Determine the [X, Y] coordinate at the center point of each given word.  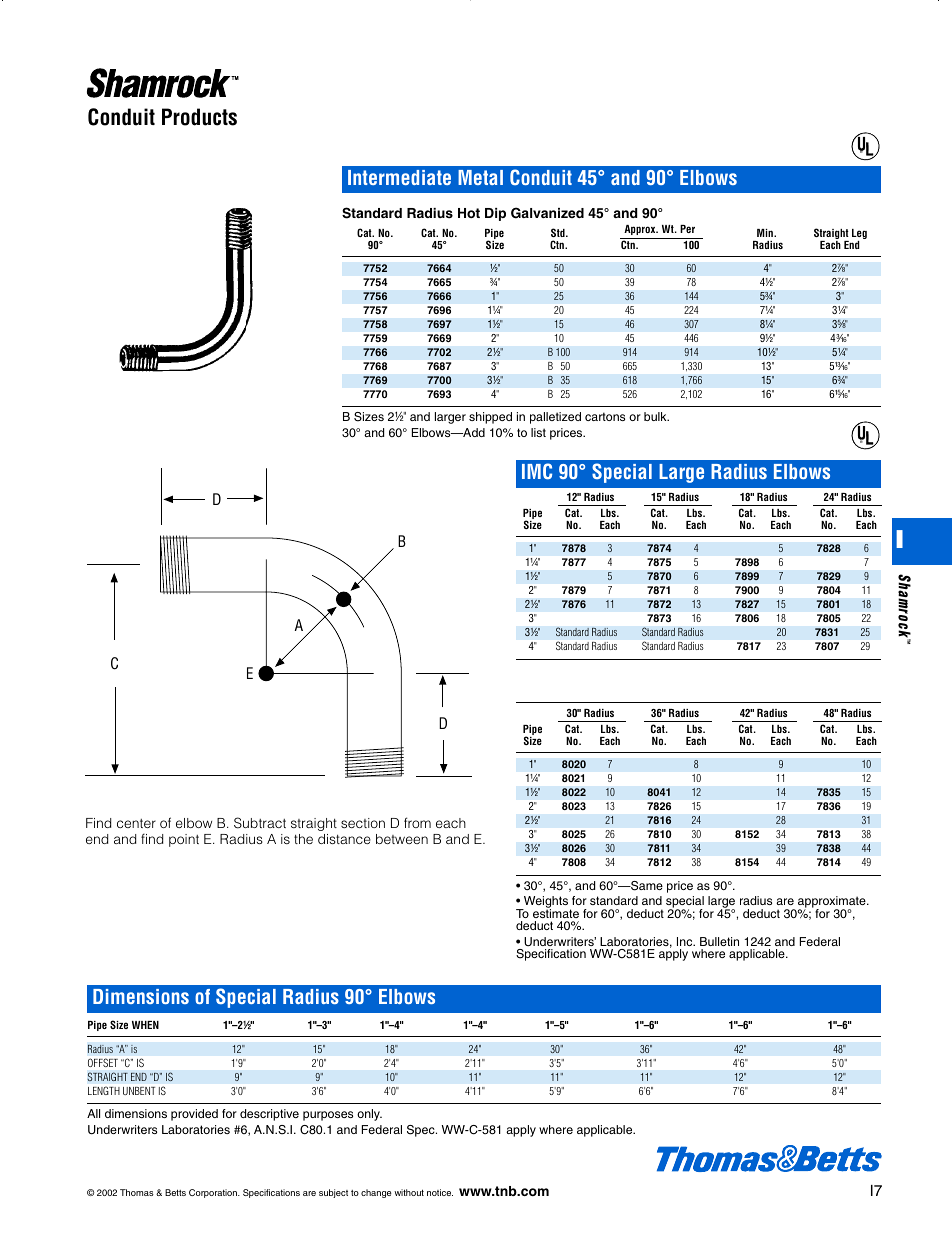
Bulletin [719, 941]
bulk [656, 416]
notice [440, 1192]
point [184, 840]
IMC [537, 471]
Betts [175, 1192]
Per [687, 229]
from [417, 822]
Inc [686, 941]
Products [199, 117]
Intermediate [399, 177]
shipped [490, 418]
